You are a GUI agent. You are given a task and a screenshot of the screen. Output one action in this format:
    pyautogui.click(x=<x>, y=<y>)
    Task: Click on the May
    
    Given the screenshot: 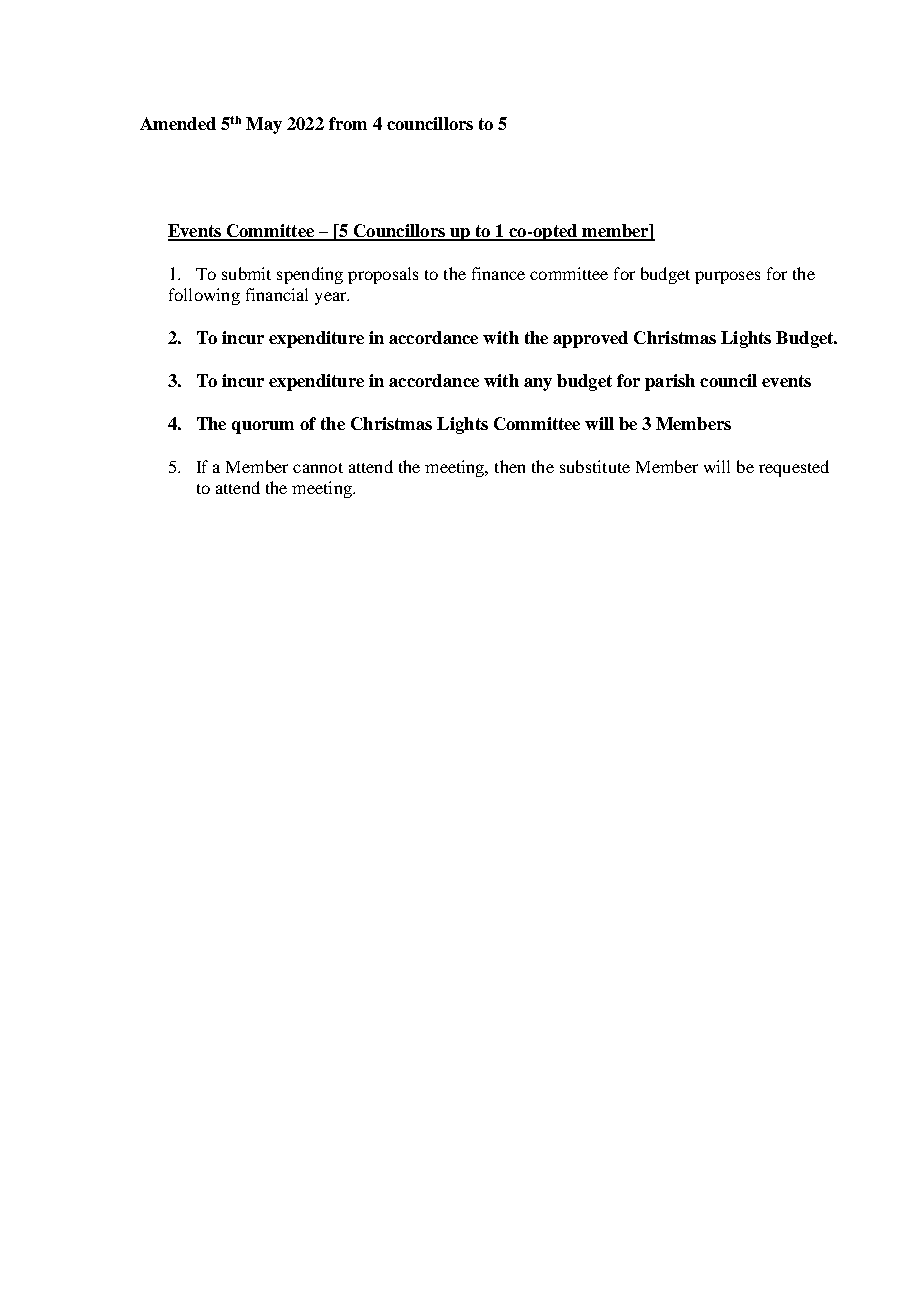 What is the action you would take?
    pyautogui.click(x=264, y=125)
